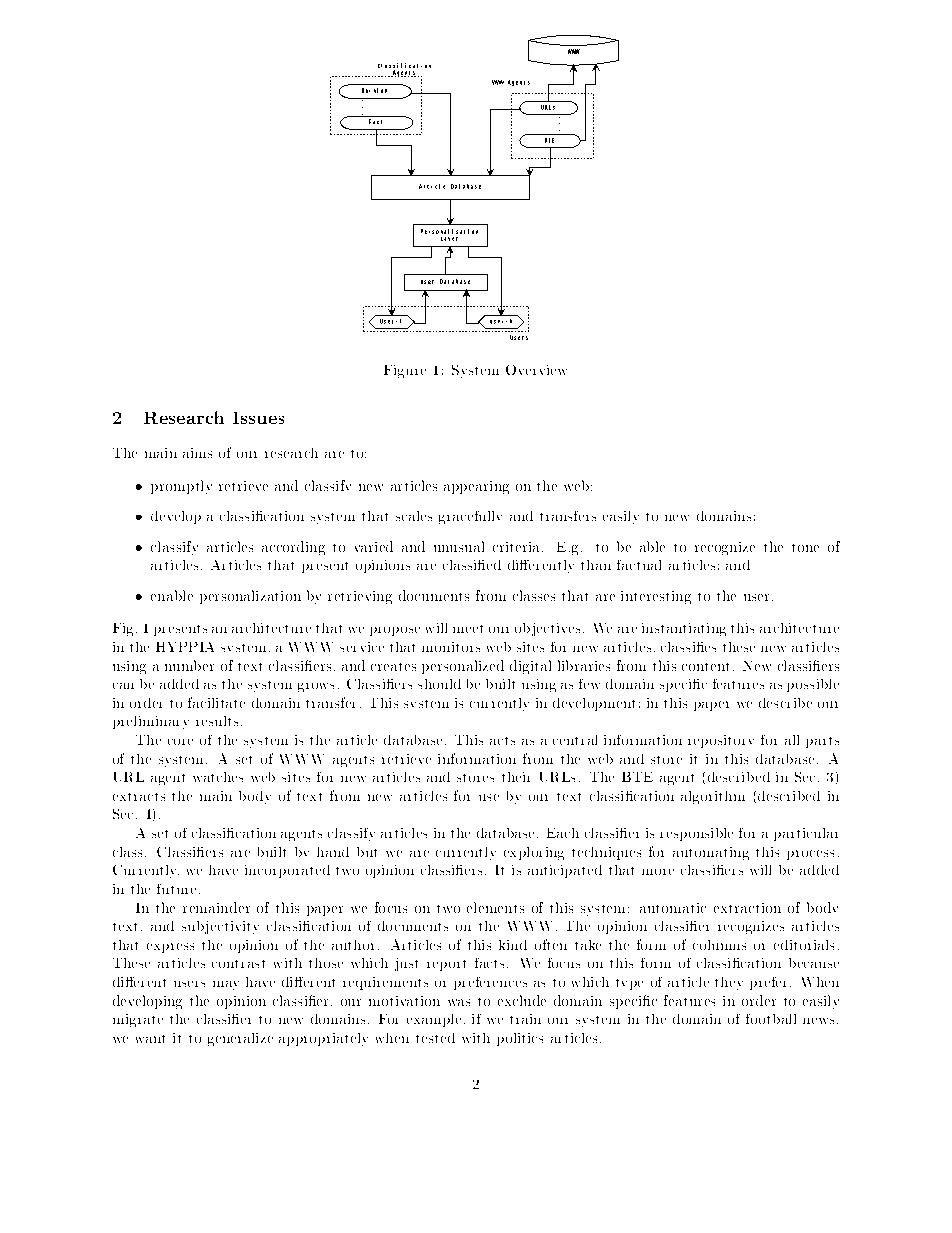 The height and width of the screenshot is (1233, 952). What do you see at coordinates (439, 684) in the screenshot?
I see `should` at bounding box center [439, 684].
